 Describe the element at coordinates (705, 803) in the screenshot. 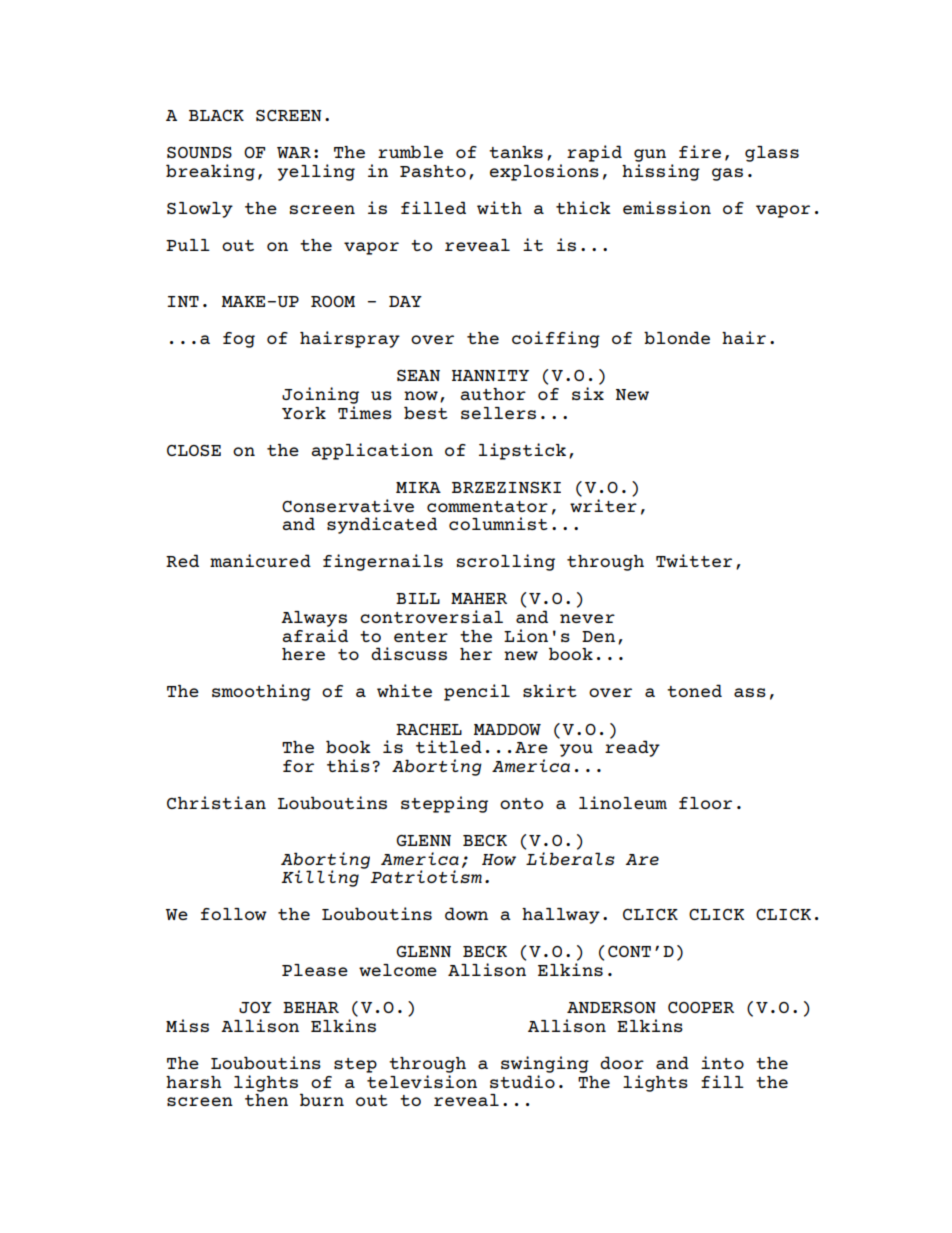

I see `floor` at that location.
